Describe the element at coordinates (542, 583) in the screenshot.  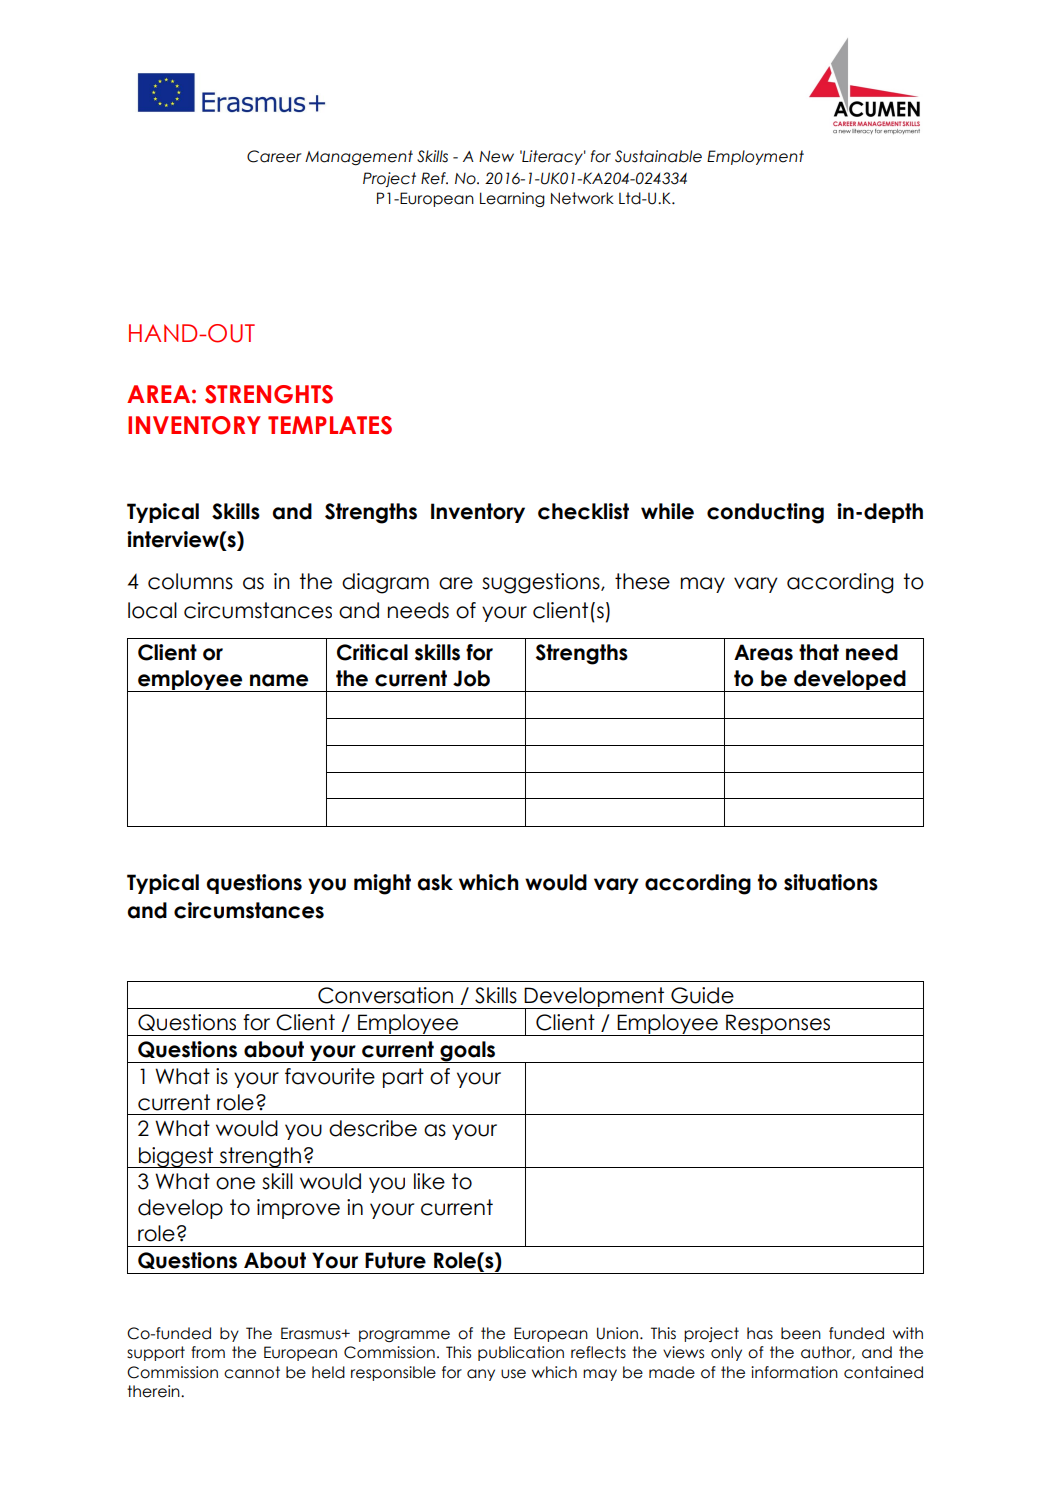
I see `suggestions` at that location.
